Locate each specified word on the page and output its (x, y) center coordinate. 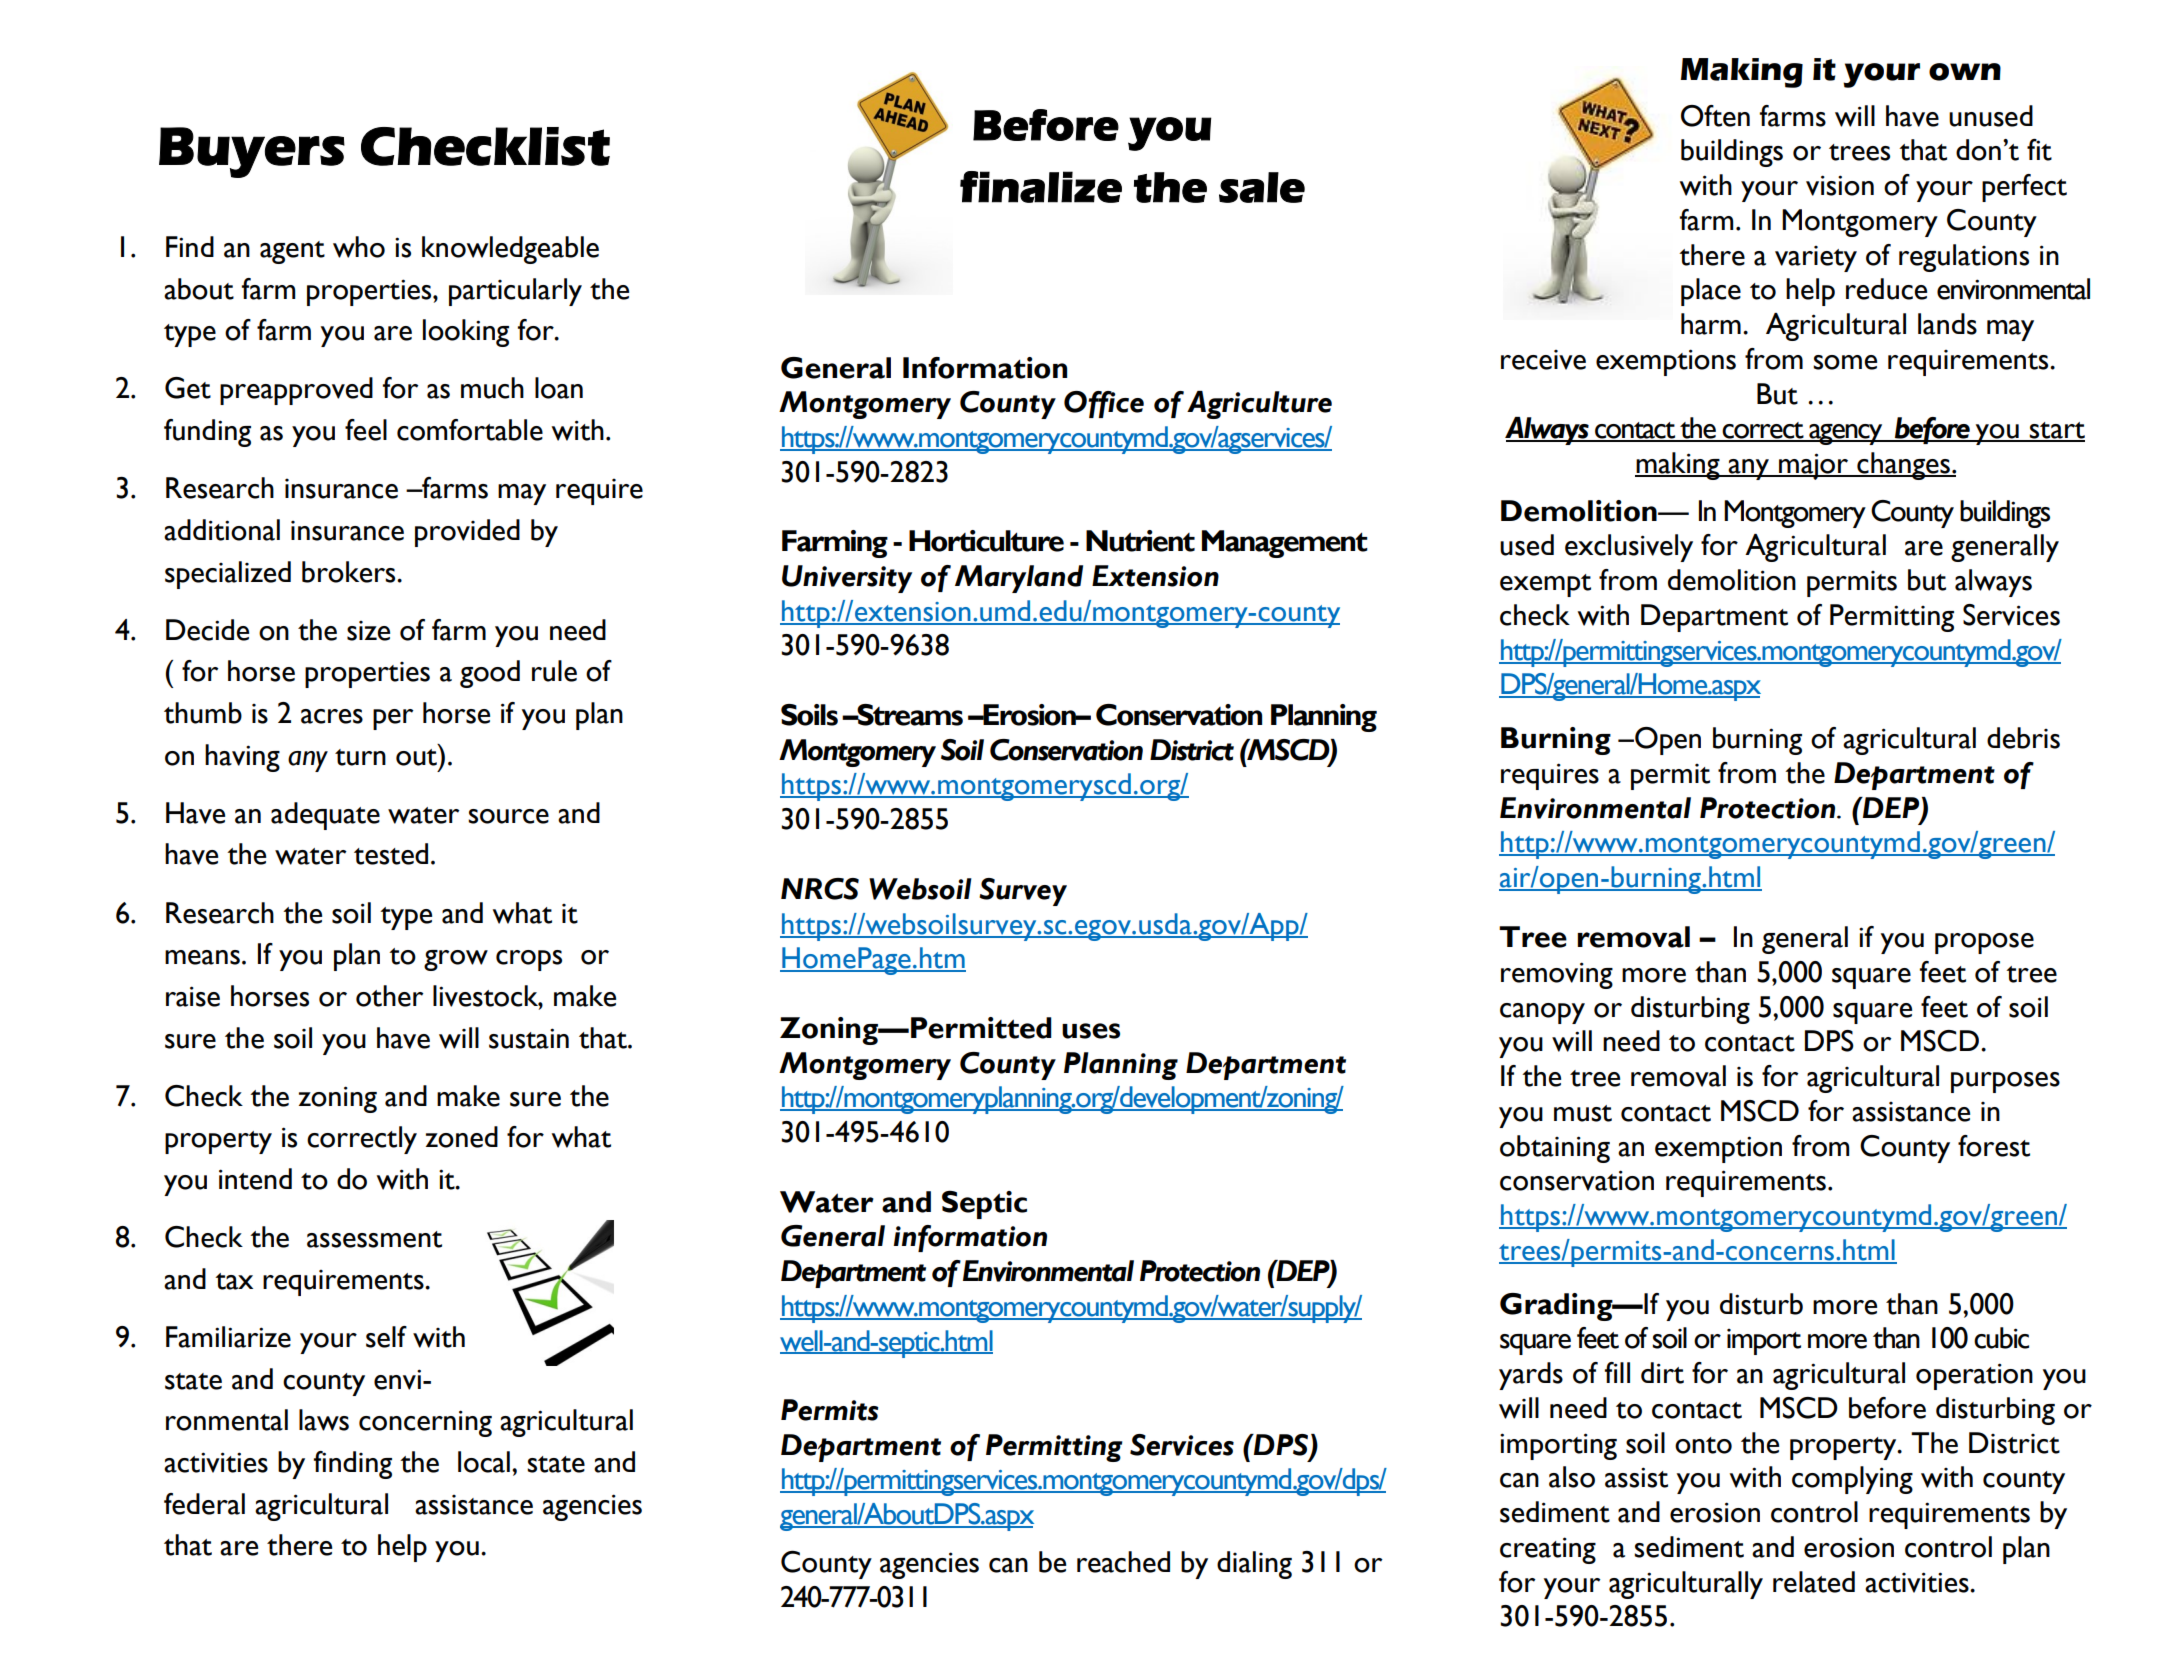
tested (391, 854)
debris (2023, 738)
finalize (1041, 187)
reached (1123, 1562)
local (484, 1462)
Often (1715, 116)
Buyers (252, 152)
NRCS (820, 889)
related (1814, 1582)
